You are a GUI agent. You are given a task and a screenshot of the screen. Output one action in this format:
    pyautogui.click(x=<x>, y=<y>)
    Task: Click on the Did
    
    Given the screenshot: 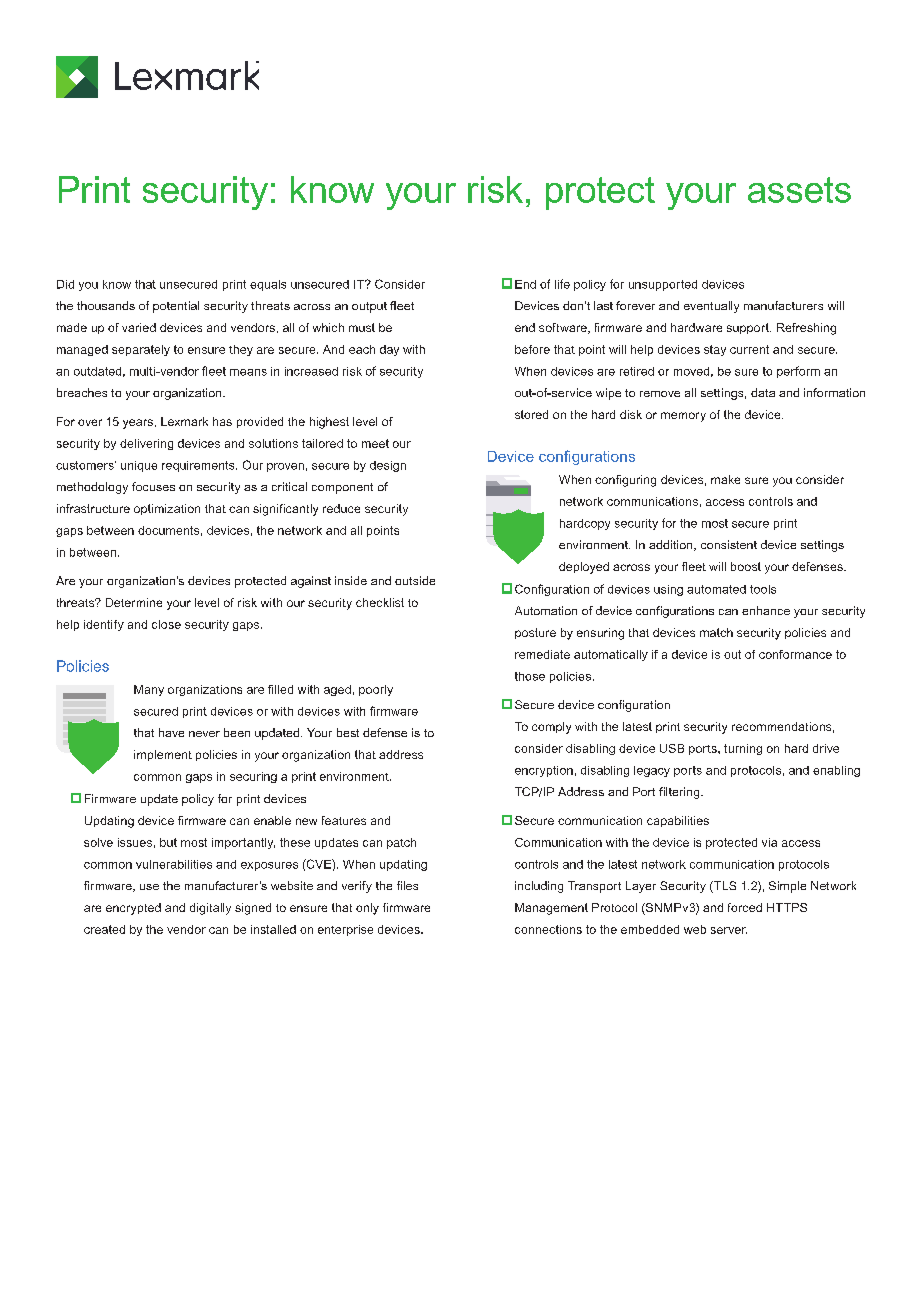 What is the action you would take?
    pyautogui.click(x=65, y=284)
